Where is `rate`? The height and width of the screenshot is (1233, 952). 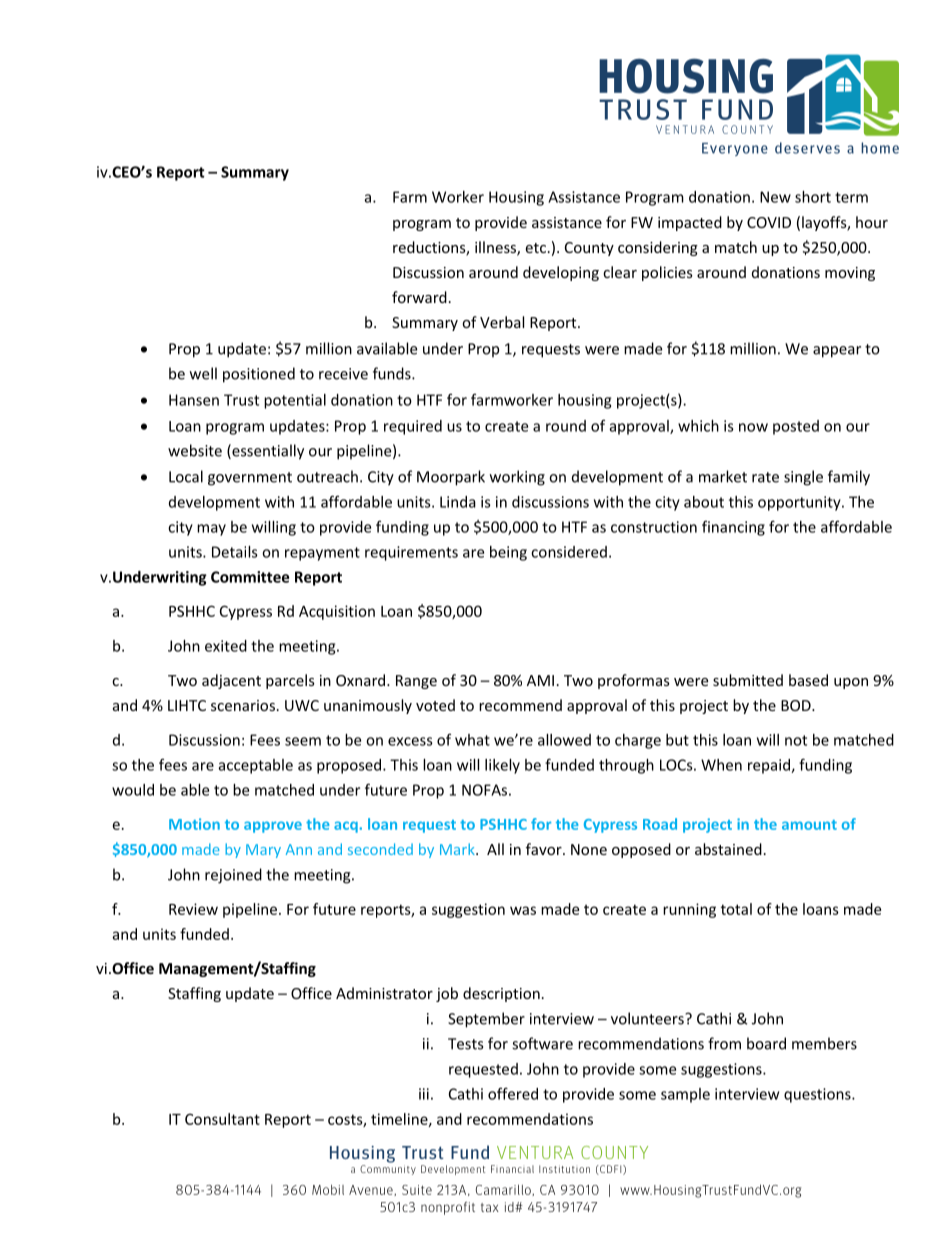
rate is located at coordinates (765, 477).
